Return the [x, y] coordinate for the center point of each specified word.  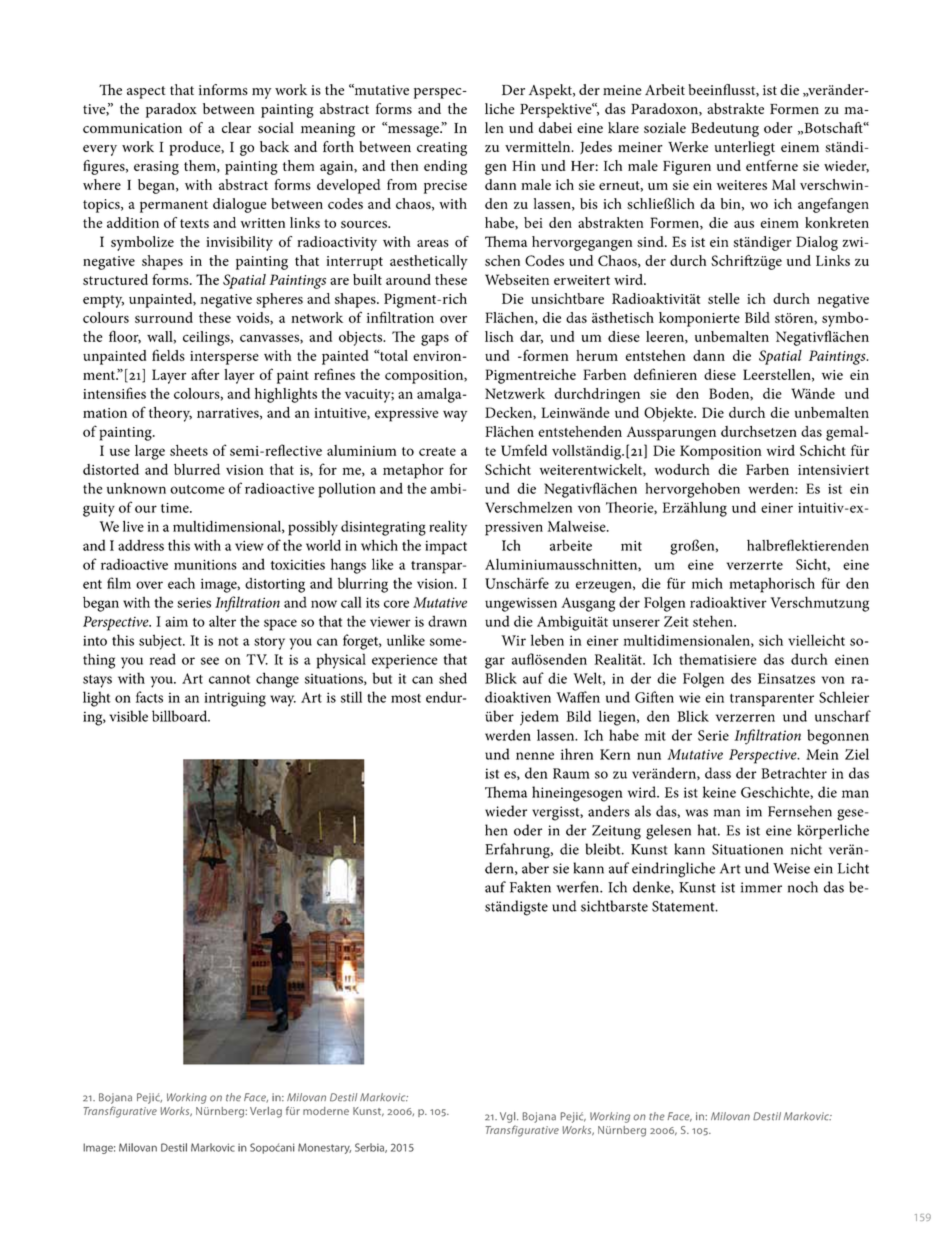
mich [707, 583]
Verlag [266, 1112]
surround [164, 317]
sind [651, 241]
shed [453, 678]
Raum [571, 773]
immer [761, 887]
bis [589, 203]
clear [236, 127]
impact [446, 548]
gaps [435, 340]
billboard [181, 716]
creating [442, 149]
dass [718, 773]
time [176, 508]
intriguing [235, 699]
